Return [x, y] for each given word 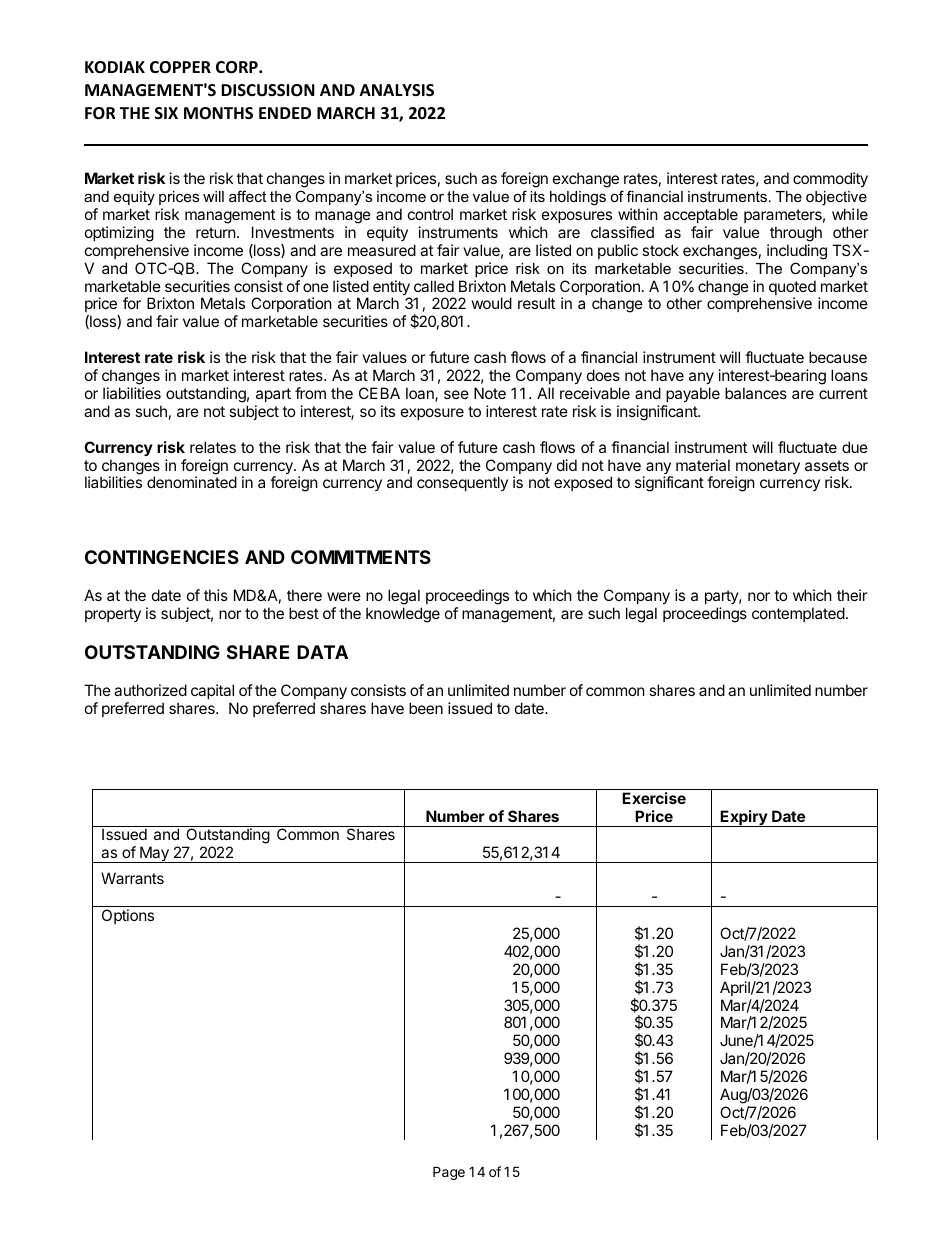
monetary [767, 468]
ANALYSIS [397, 90]
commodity [830, 179]
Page [449, 1173]
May [154, 854]
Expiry [743, 818]
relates [213, 447]
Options [128, 916]
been [426, 708]
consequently [462, 483]
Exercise [654, 798]
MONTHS [218, 113]
